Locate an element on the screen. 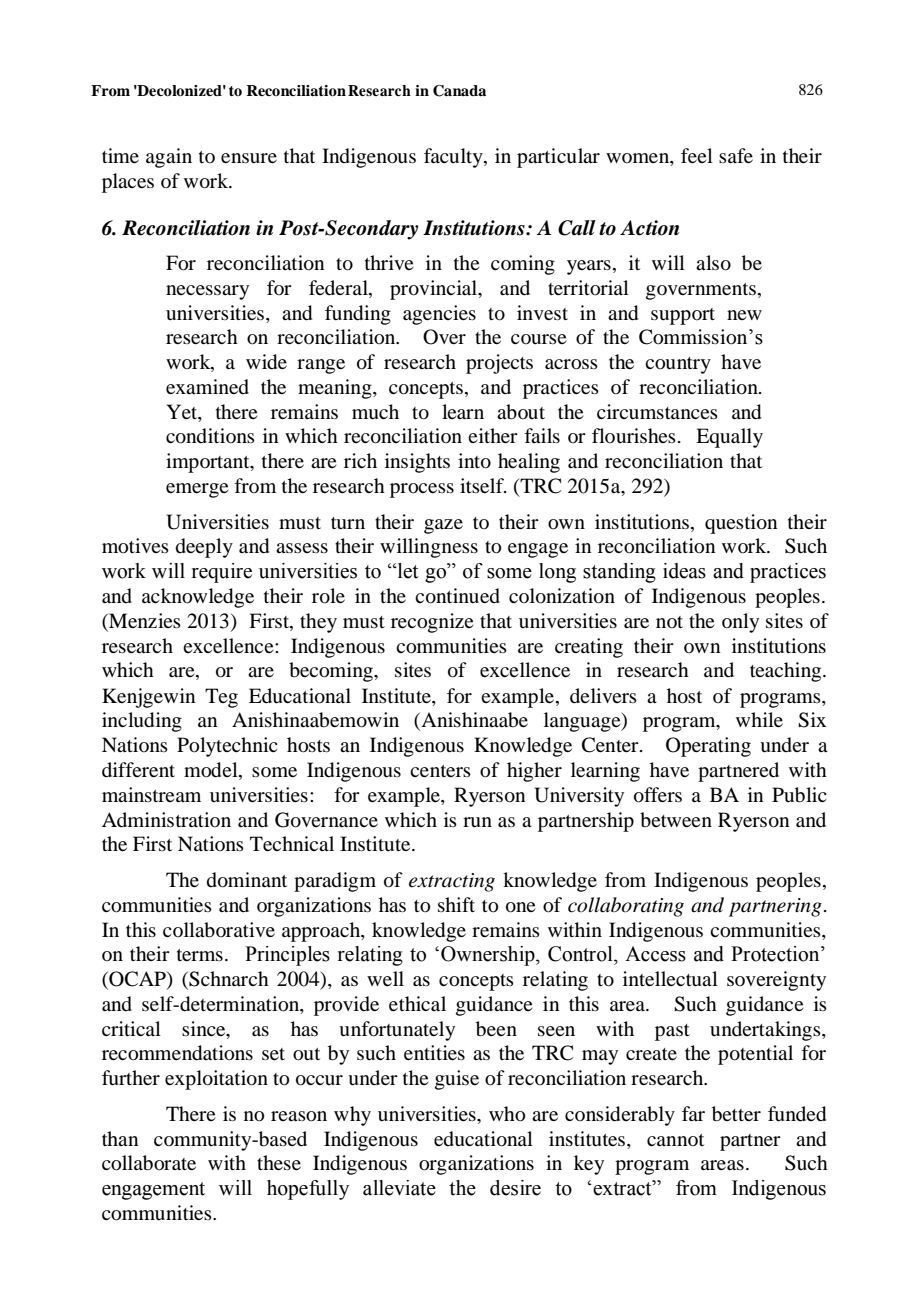 This screenshot has height=1307, width=924. between is located at coordinates (676, 820).
